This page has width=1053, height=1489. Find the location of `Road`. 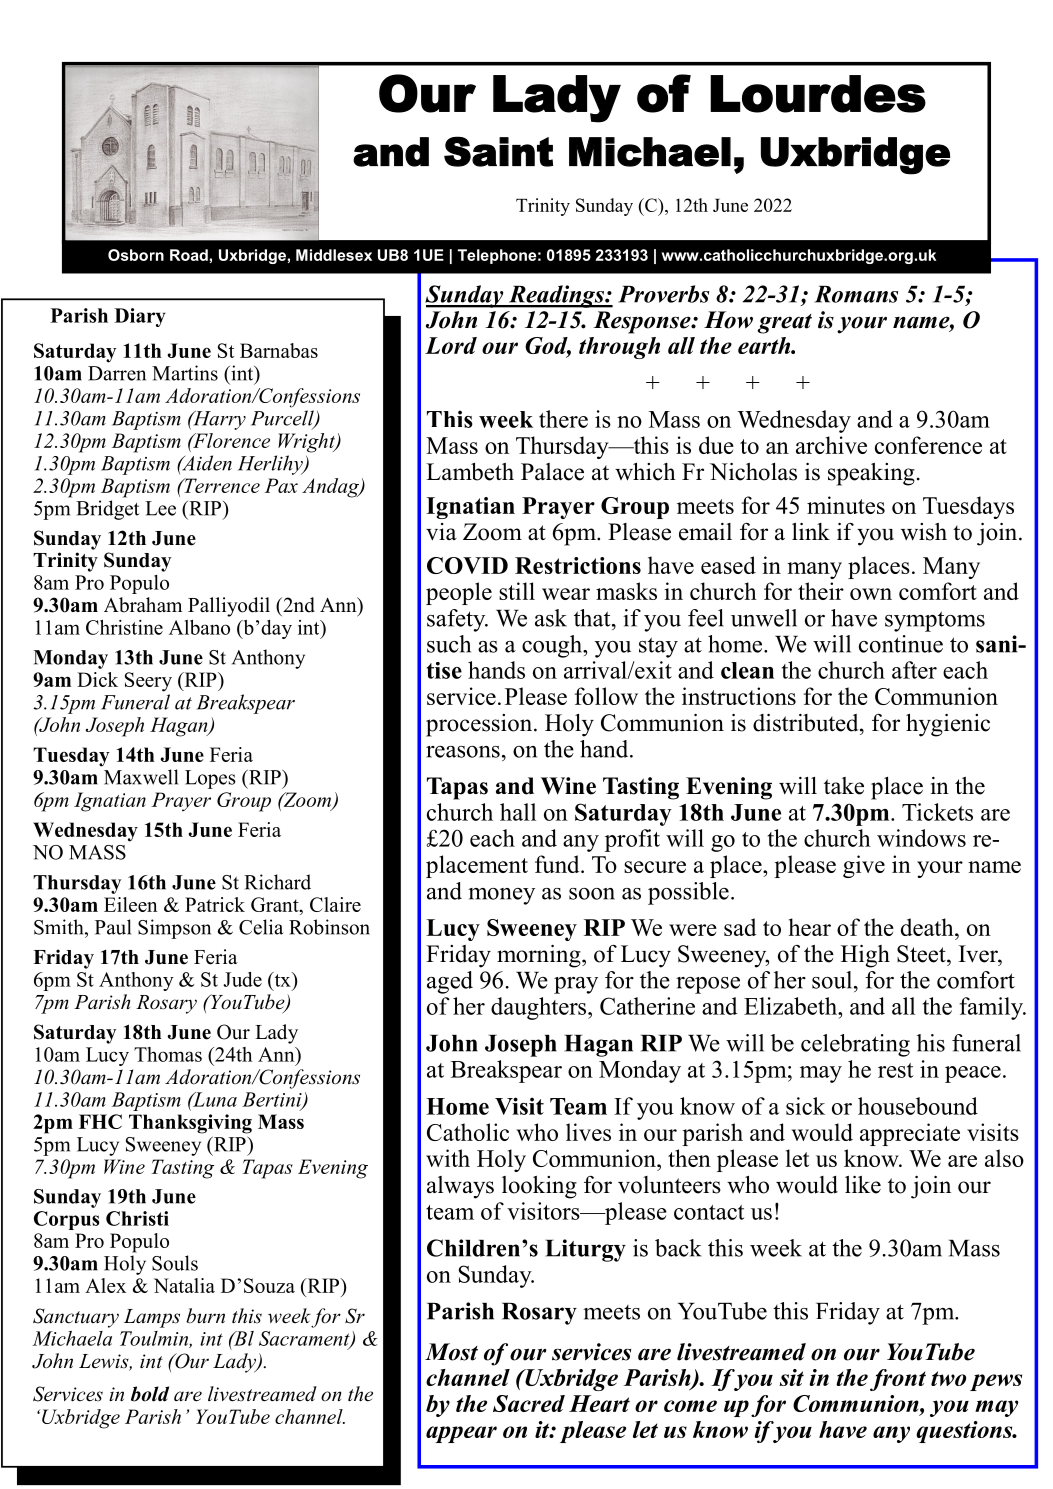

Road is located at coordinates (189, 255).
